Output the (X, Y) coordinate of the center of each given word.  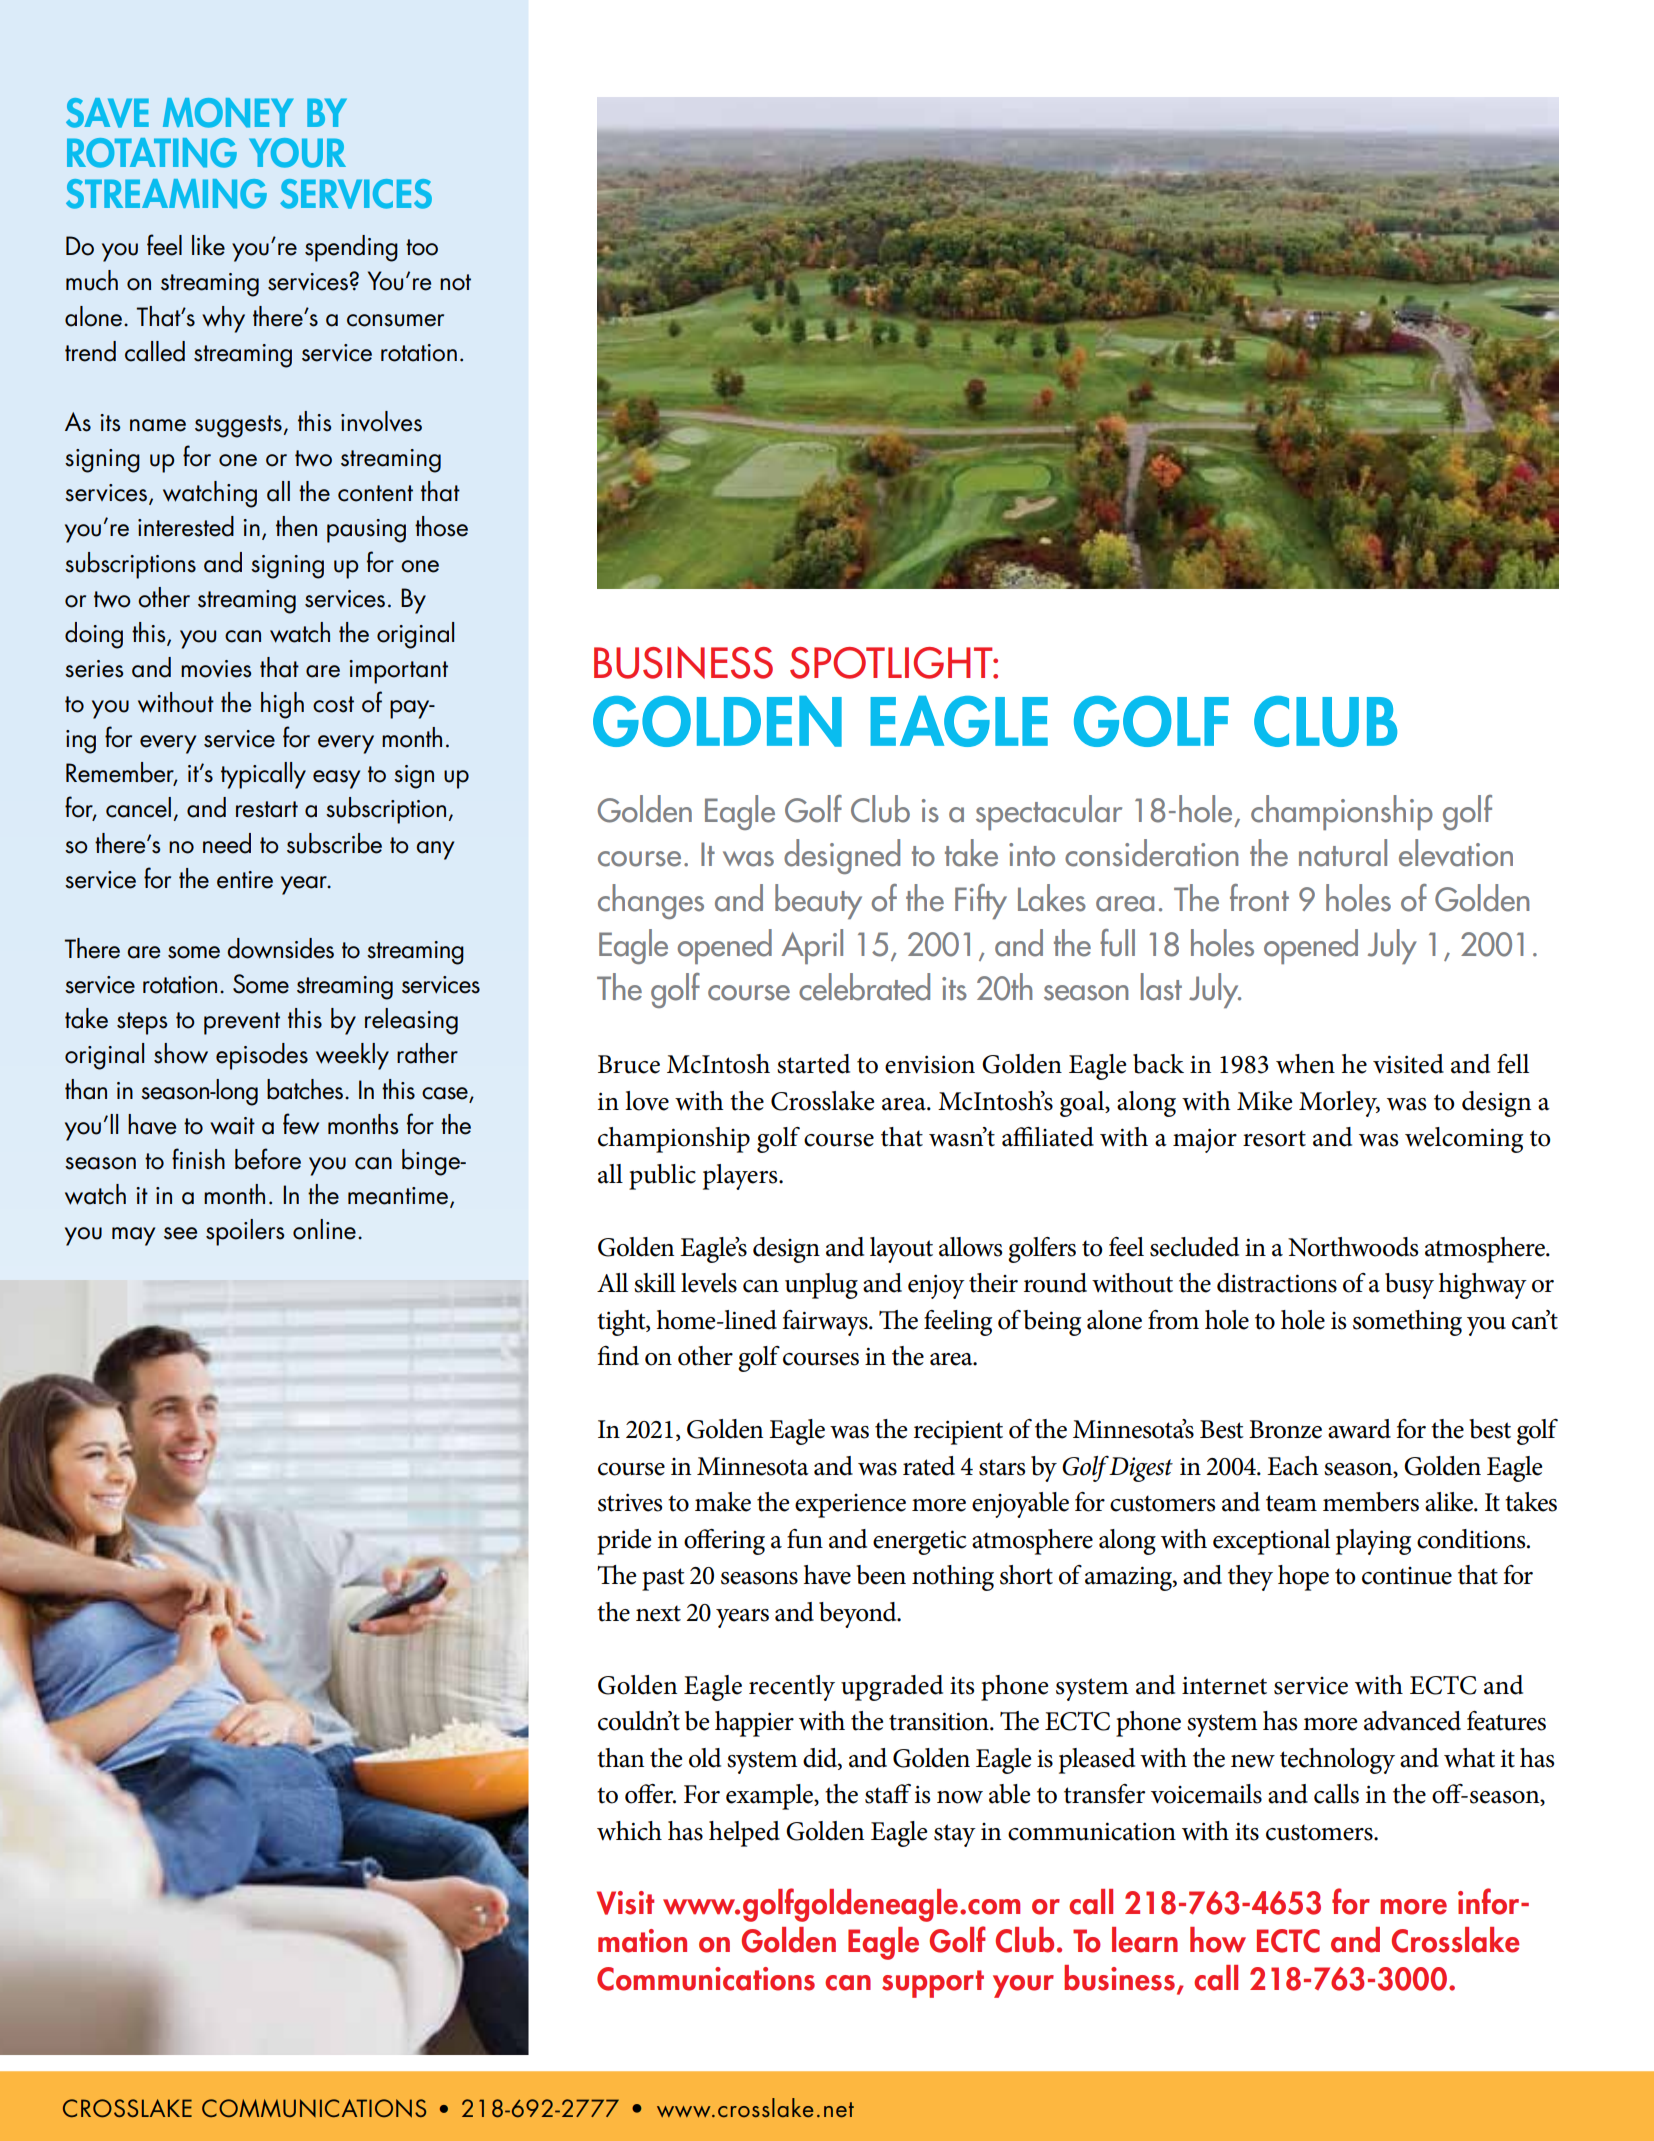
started (813, 1064)
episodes (262, 1056)
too (422, 247)
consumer (395, 320)
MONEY (228, 113)
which (629, 1831)
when (1305, 1064)
